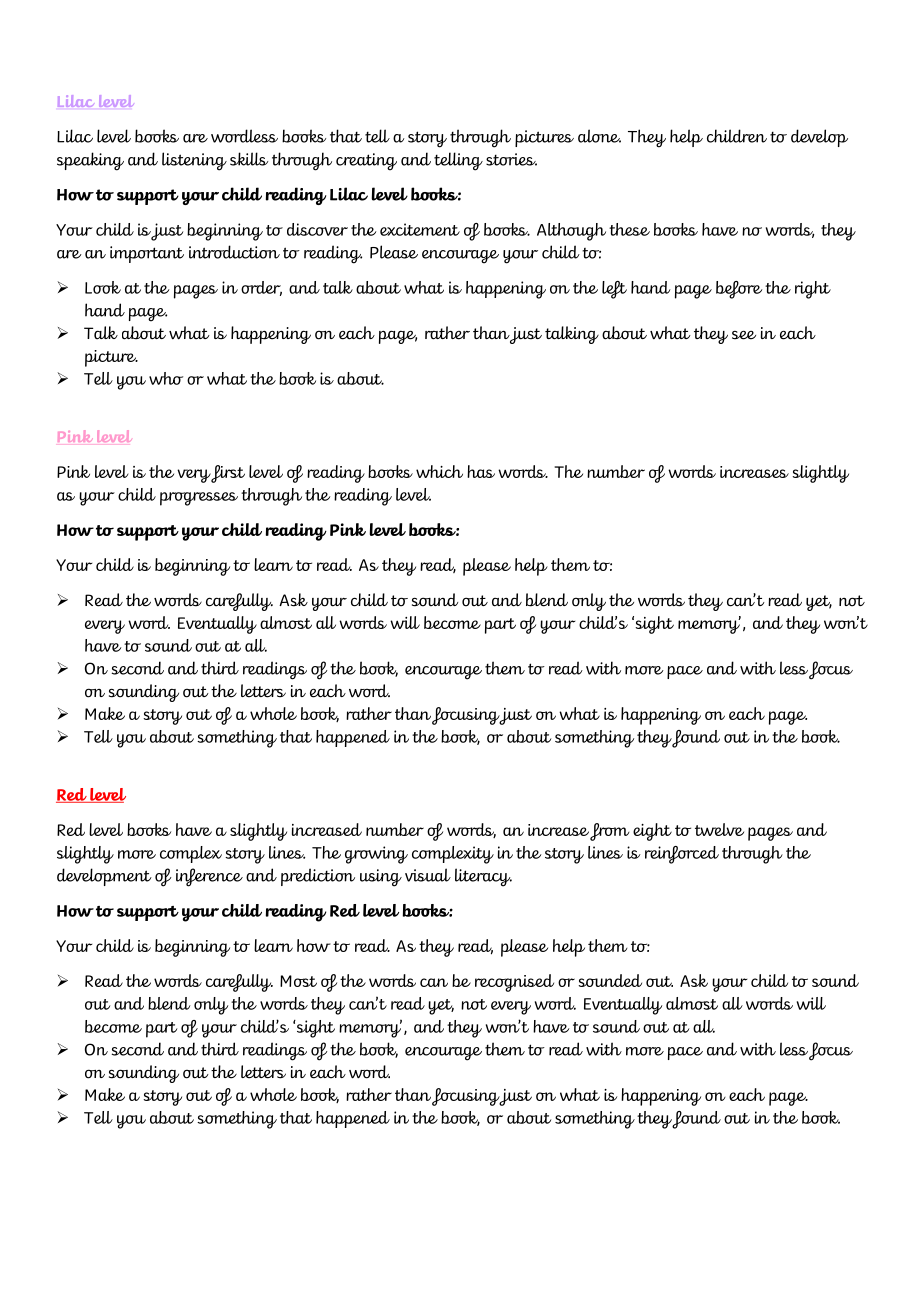 The image size is (924, 1308). I want to click on which, so click(439, 471).
